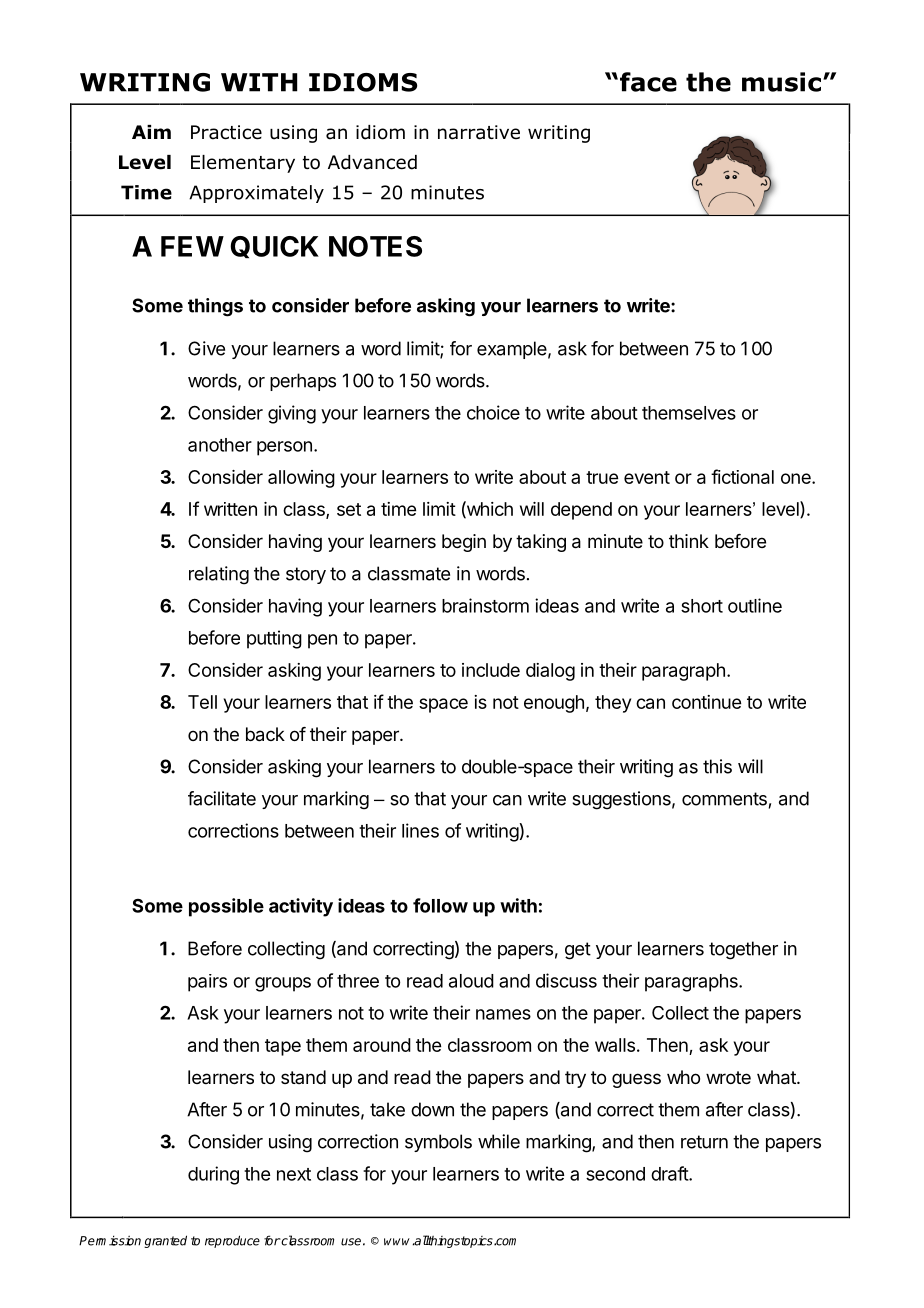 The height and width of the screenshot is (1308, 924). I want to click on include, so click(491, 670).
